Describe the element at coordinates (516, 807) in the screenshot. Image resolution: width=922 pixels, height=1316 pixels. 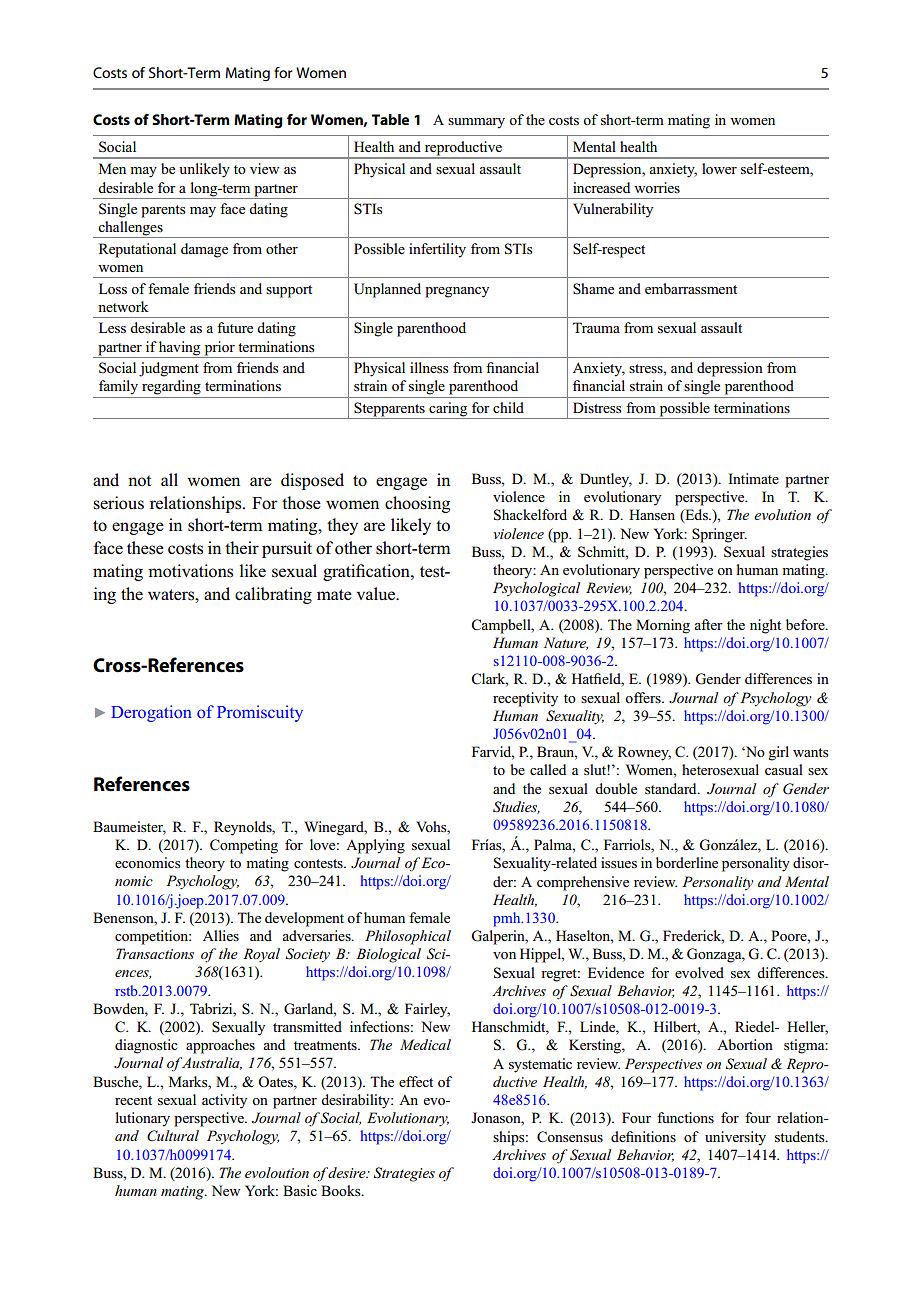
I see `Studies` at that location.
